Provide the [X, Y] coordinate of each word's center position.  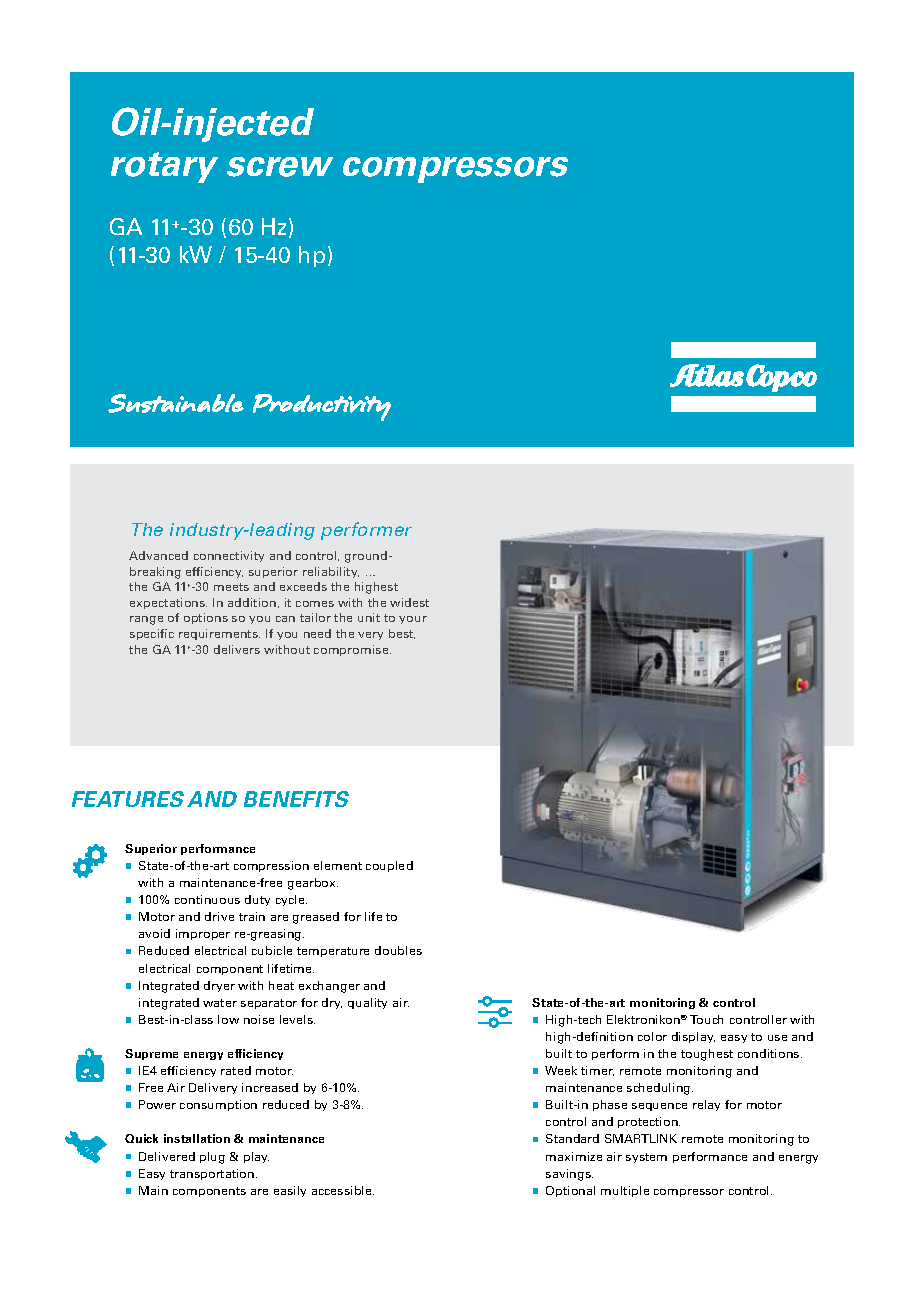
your [413, 620]
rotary [164, 167]
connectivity [229, 556]
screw [280, 167]
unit [369, 617]
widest [409, 602]
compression [271, 866]
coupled [389, 866]
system [646, 1158]
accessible [343, 1190]
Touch [706, 1019]
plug [212, 1158]
